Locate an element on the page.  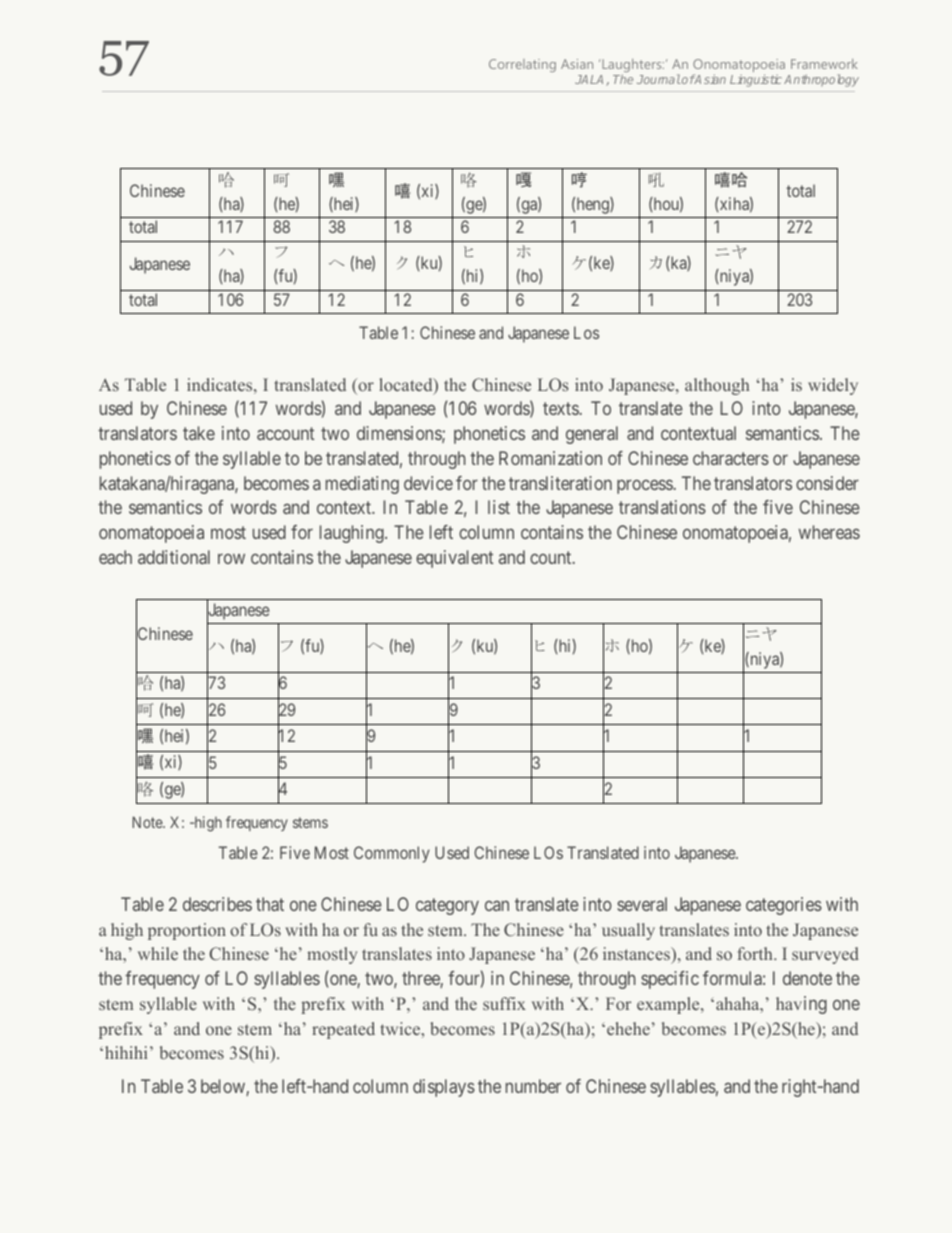
JALA is located at coordinates (591, 80).
